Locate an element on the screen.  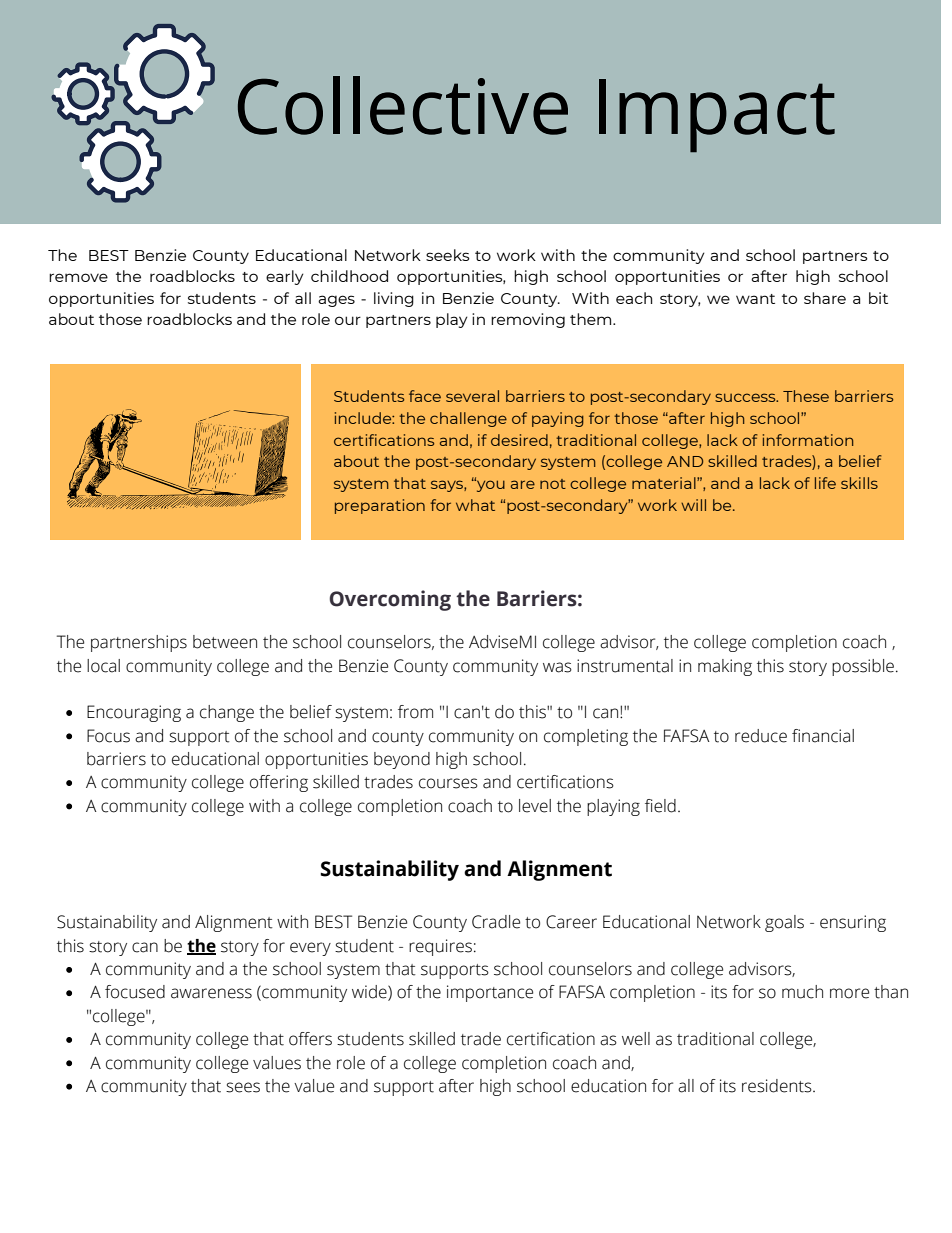
field is located at coordinates (660, 806).
